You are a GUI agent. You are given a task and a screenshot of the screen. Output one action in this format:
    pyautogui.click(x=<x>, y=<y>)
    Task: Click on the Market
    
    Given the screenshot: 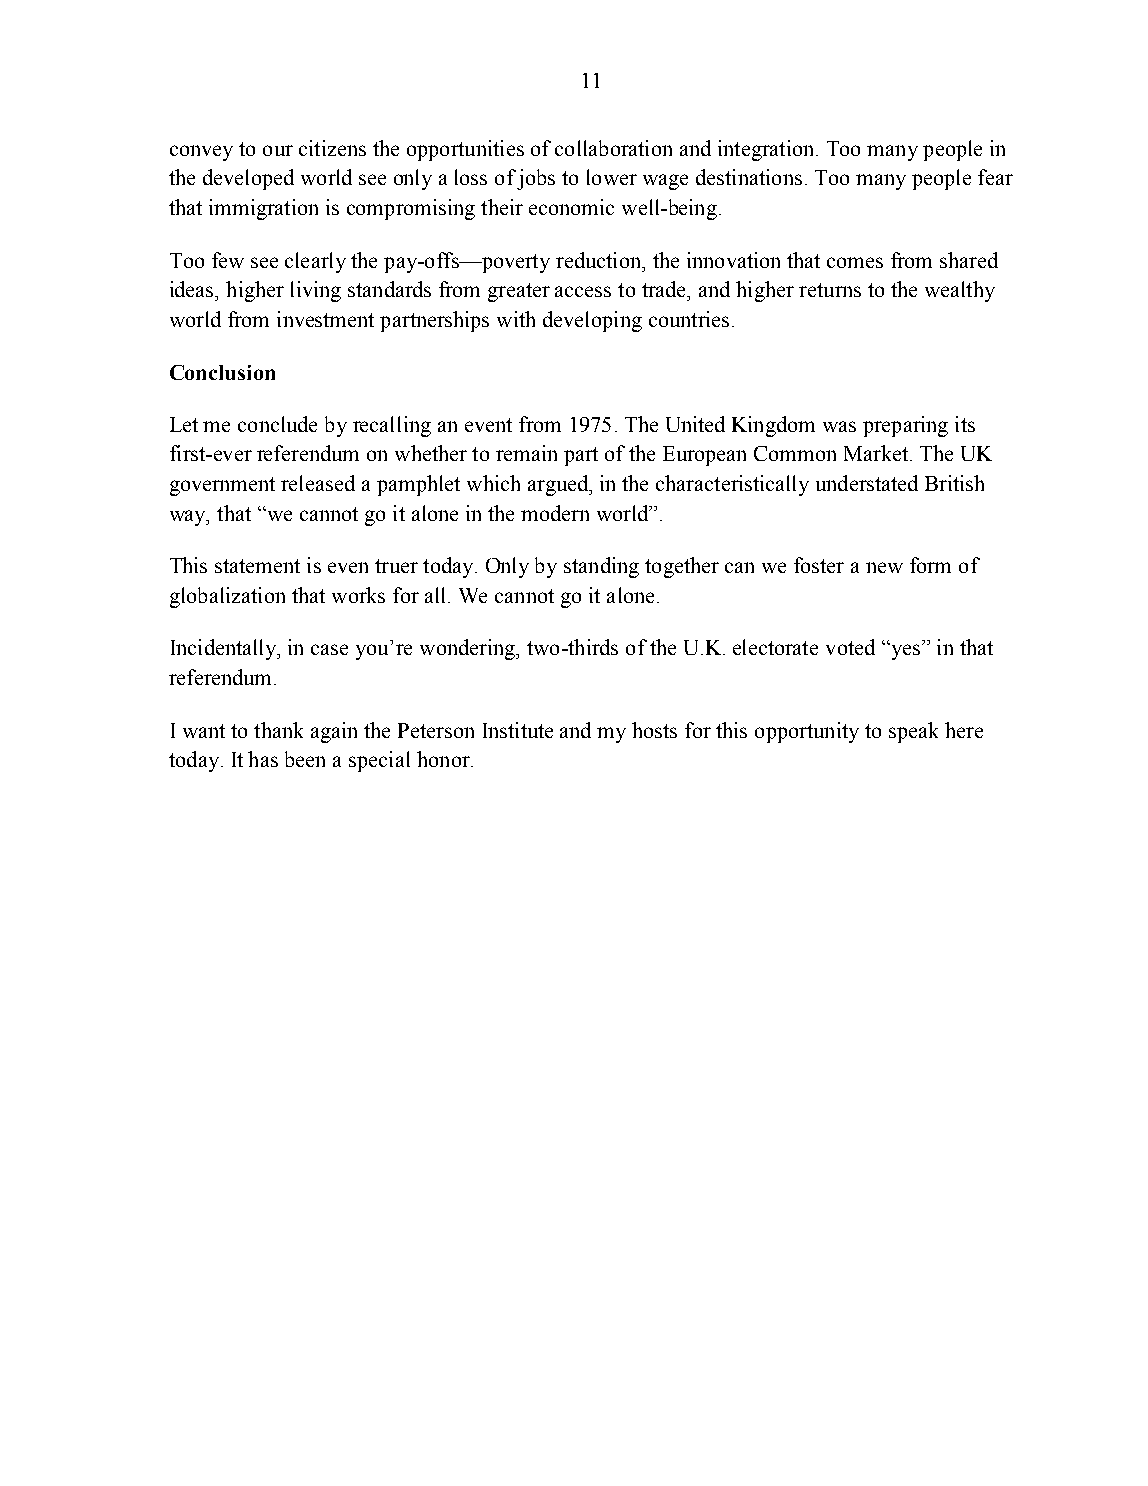 What is the action you would take?
    pyautogui.click(x=876, y=453)
